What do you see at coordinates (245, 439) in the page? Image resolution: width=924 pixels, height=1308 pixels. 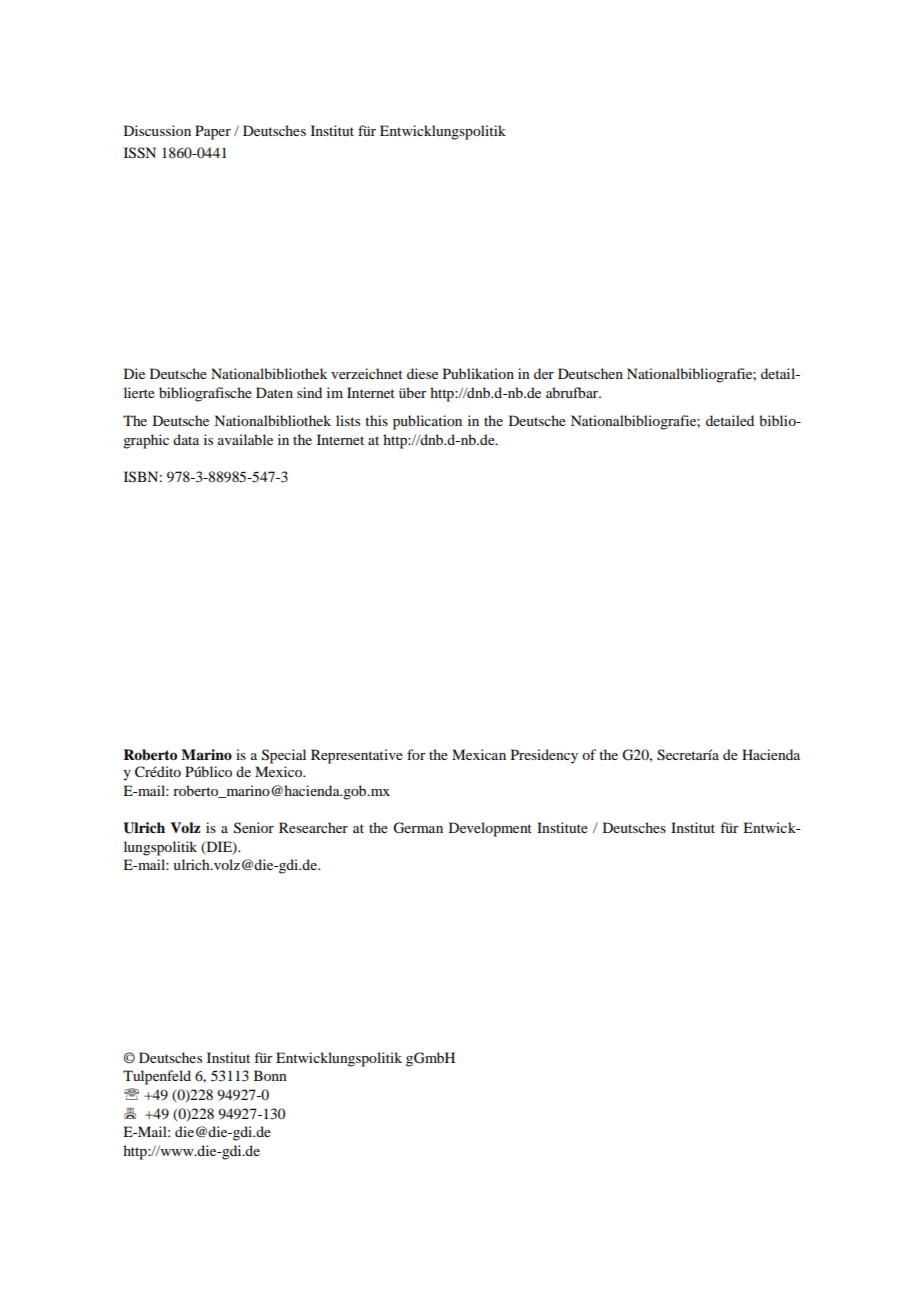 I see `available` at bounding box center [245, 439].
